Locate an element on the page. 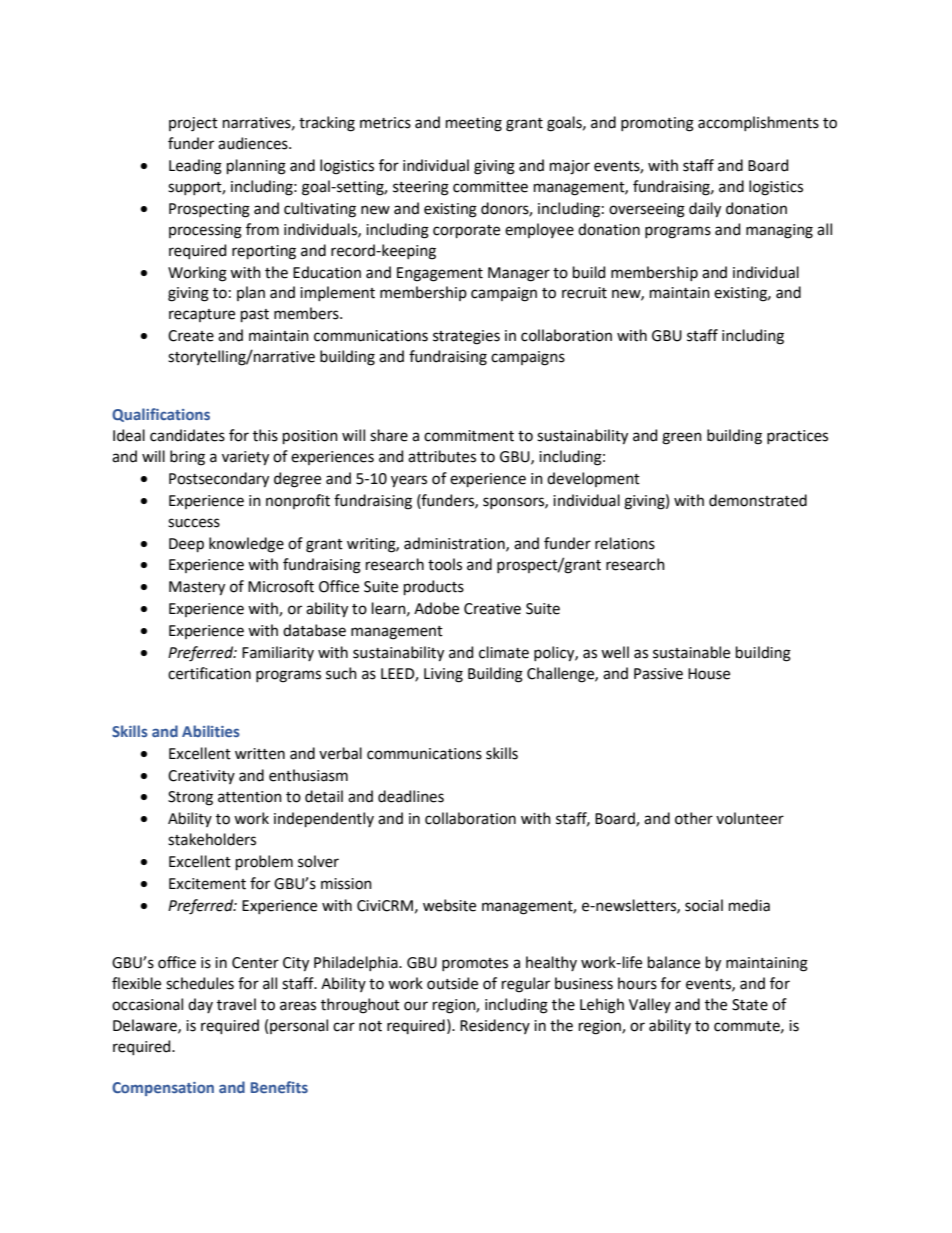 Image resolution: width=952 pixels, height=1233 pixels. Compensation is located at coordinates (163, 1089).
